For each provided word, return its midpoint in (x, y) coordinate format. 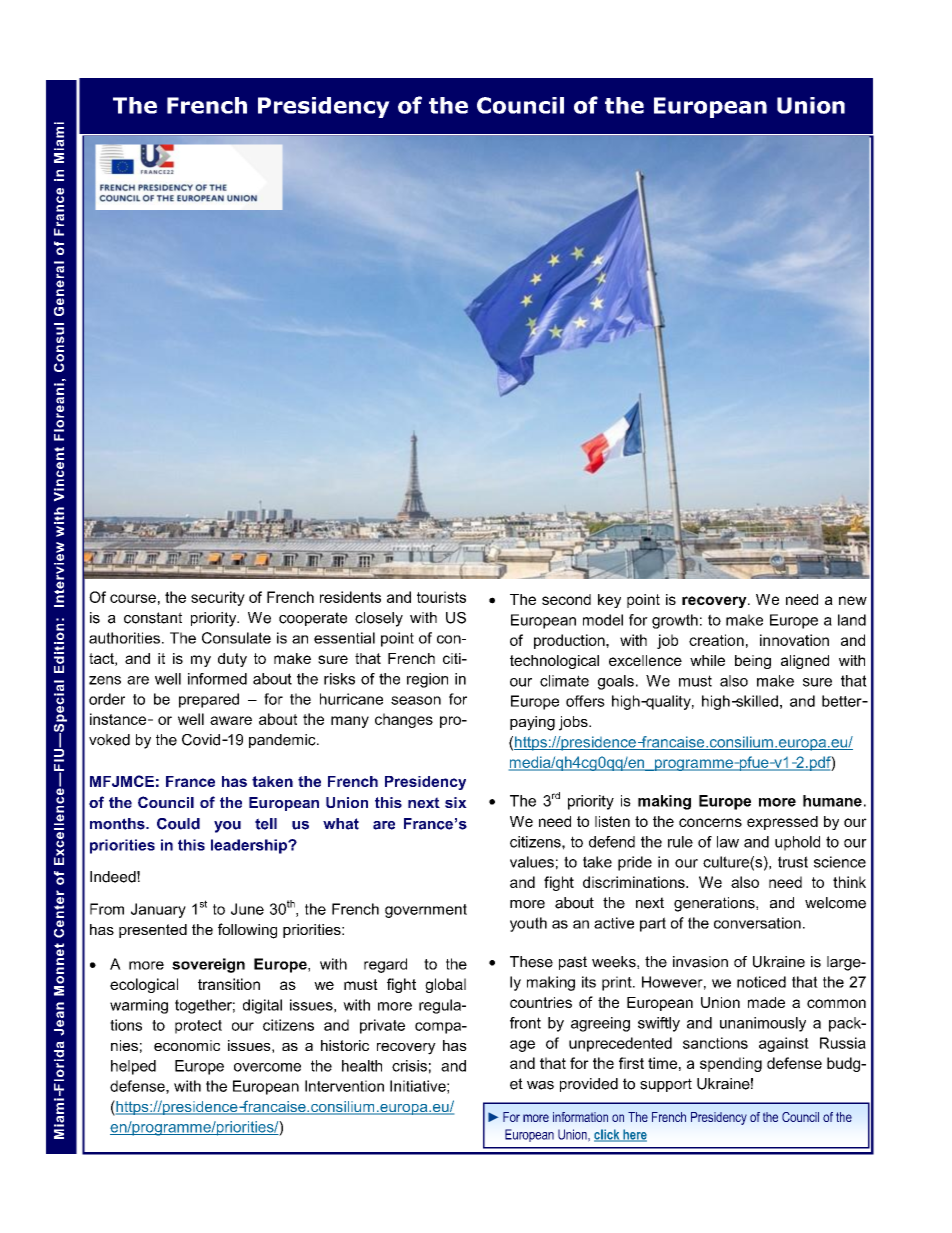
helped (133, 1067)
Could (178, 824)
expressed (782, 823)
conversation (757, 923)
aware (231, 720)
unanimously (763, 1024)
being (753, 662)
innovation (794, 640)
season (416, 700)
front (525, 1023)
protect (198, 1027)
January (158, 910)
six (456, 802)
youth (528, 924)
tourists (441, 597)
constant (153, 618)
